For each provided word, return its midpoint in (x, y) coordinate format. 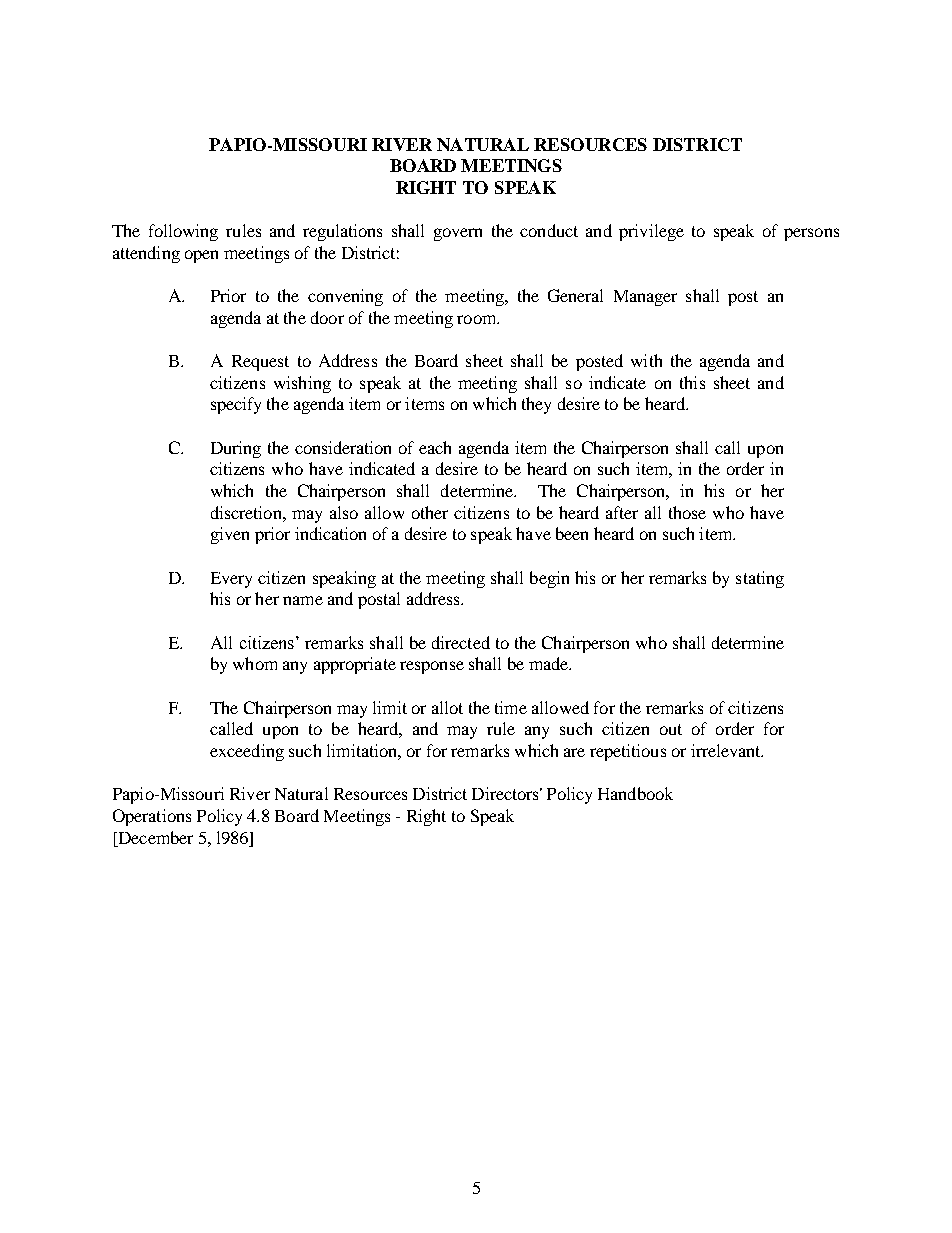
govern (458, 234)
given (230, 535)
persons (811, 234)
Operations (152, 817)
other (430, 512)
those (687, 512)
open (201, 256)
